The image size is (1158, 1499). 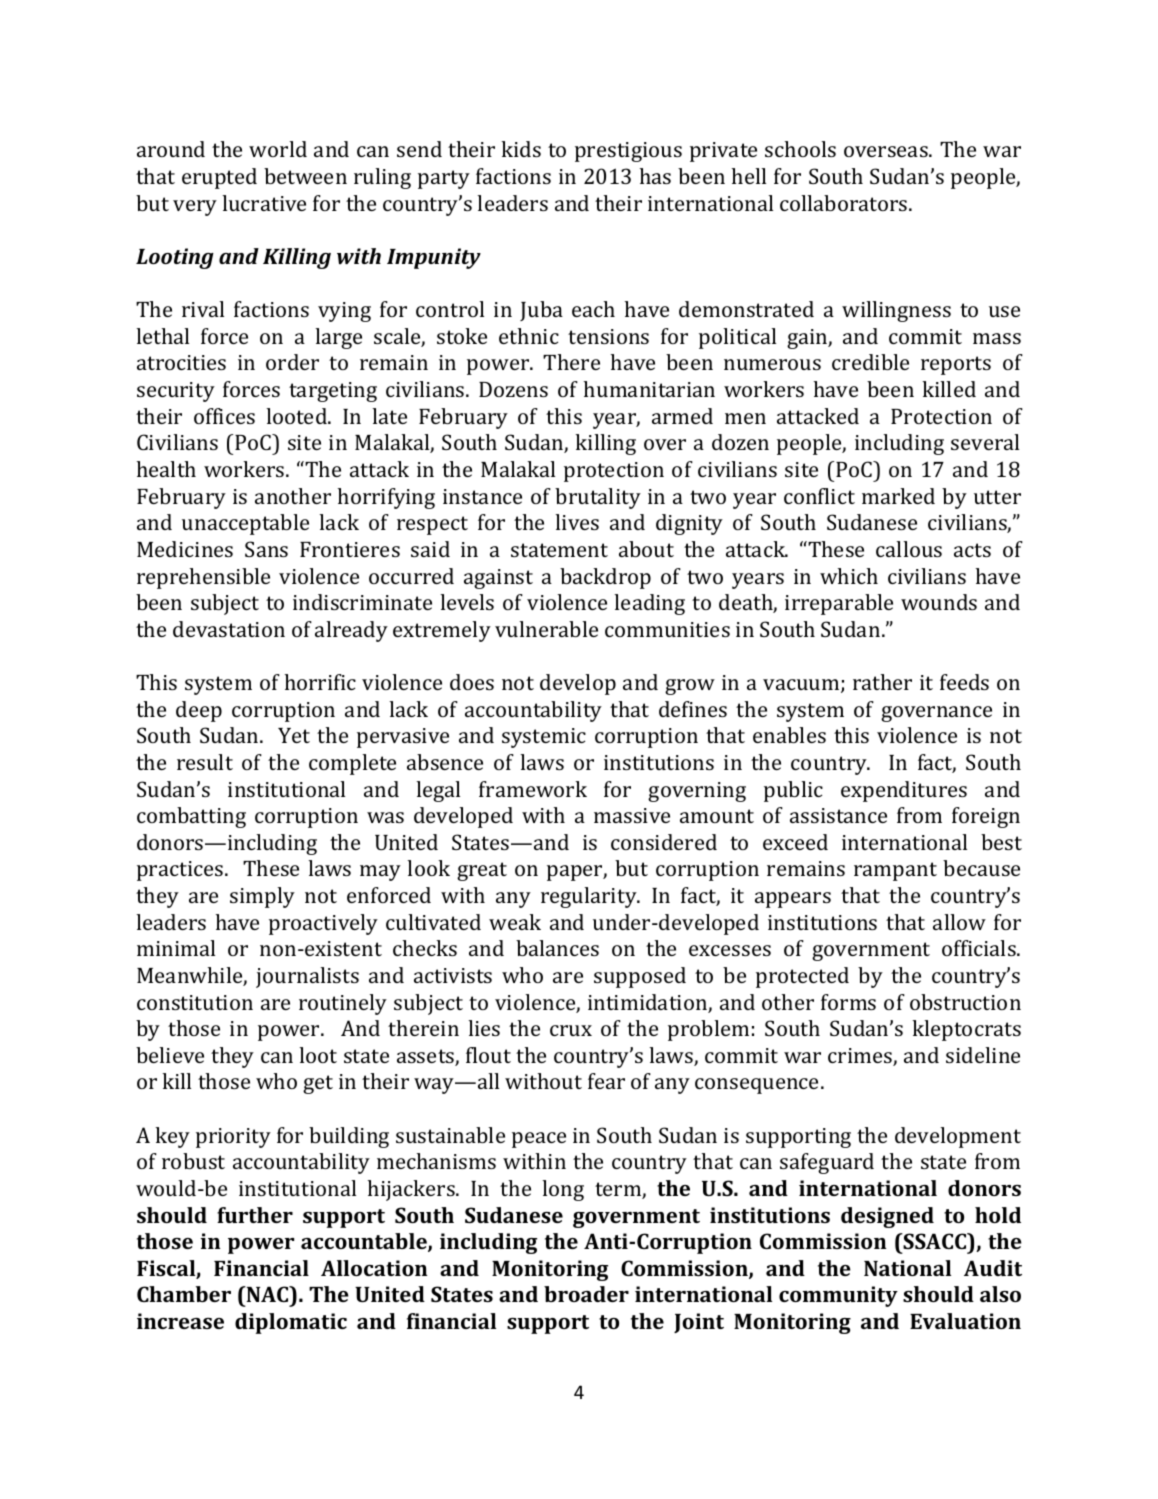 What do you see at coordinates (264, 203) in the screenshot?
I see `lucrative` at bounding box center [264, 203].
